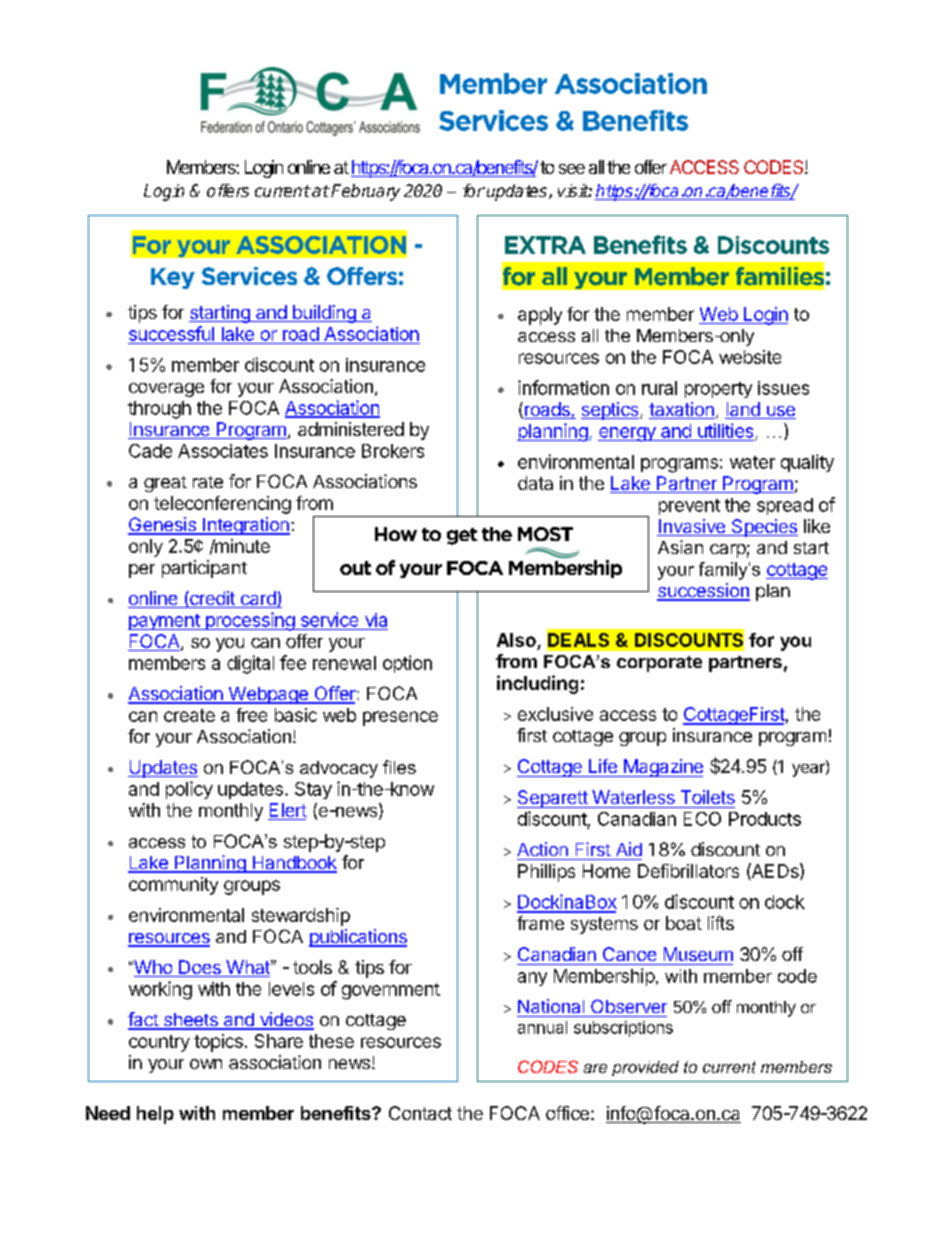 This document has width=952, height=1233. Describe the element at coordinates (173, 886) in the document. I see `community` at that location.
